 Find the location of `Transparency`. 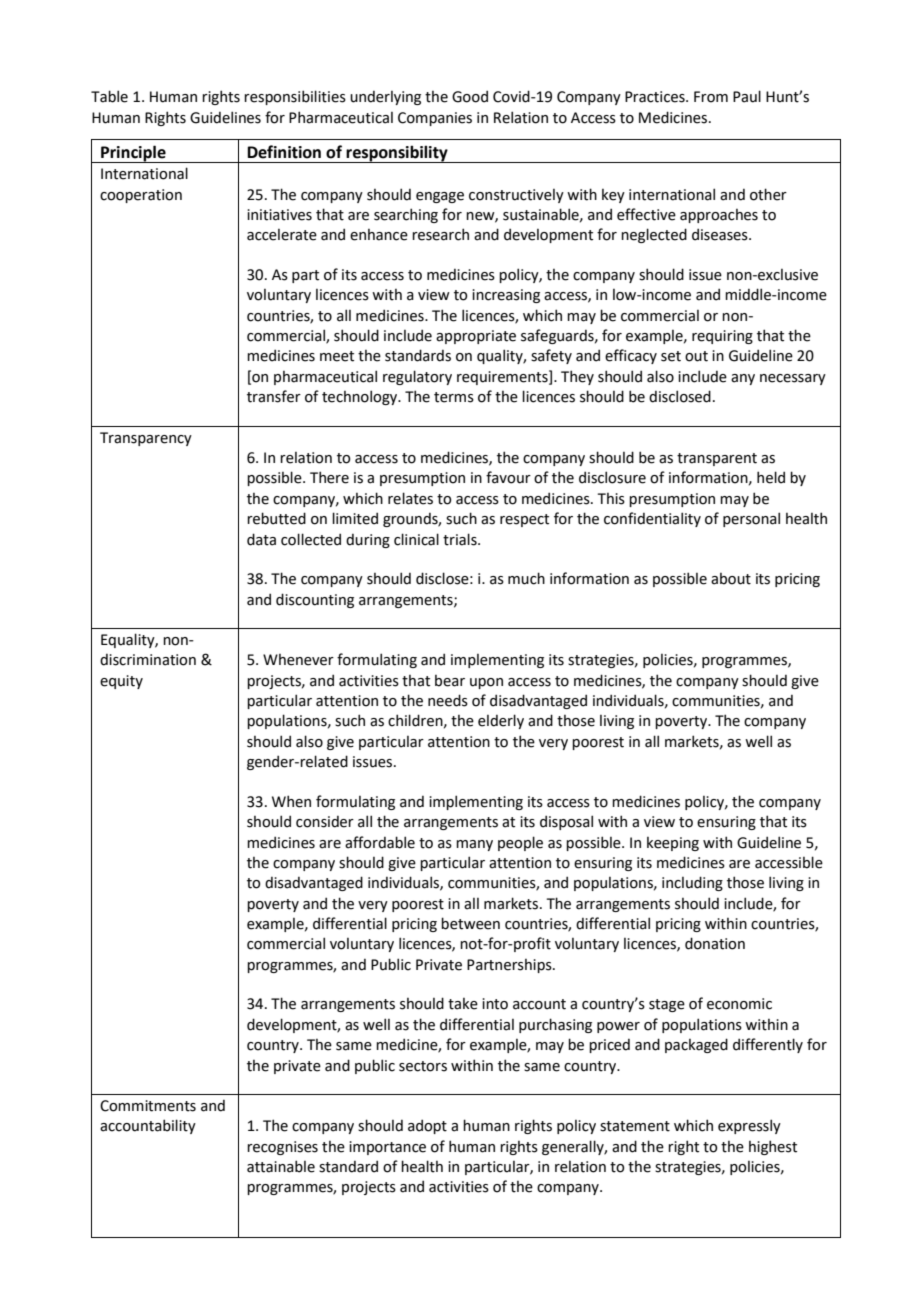

Transparency is located at coordinates (146, 439).
